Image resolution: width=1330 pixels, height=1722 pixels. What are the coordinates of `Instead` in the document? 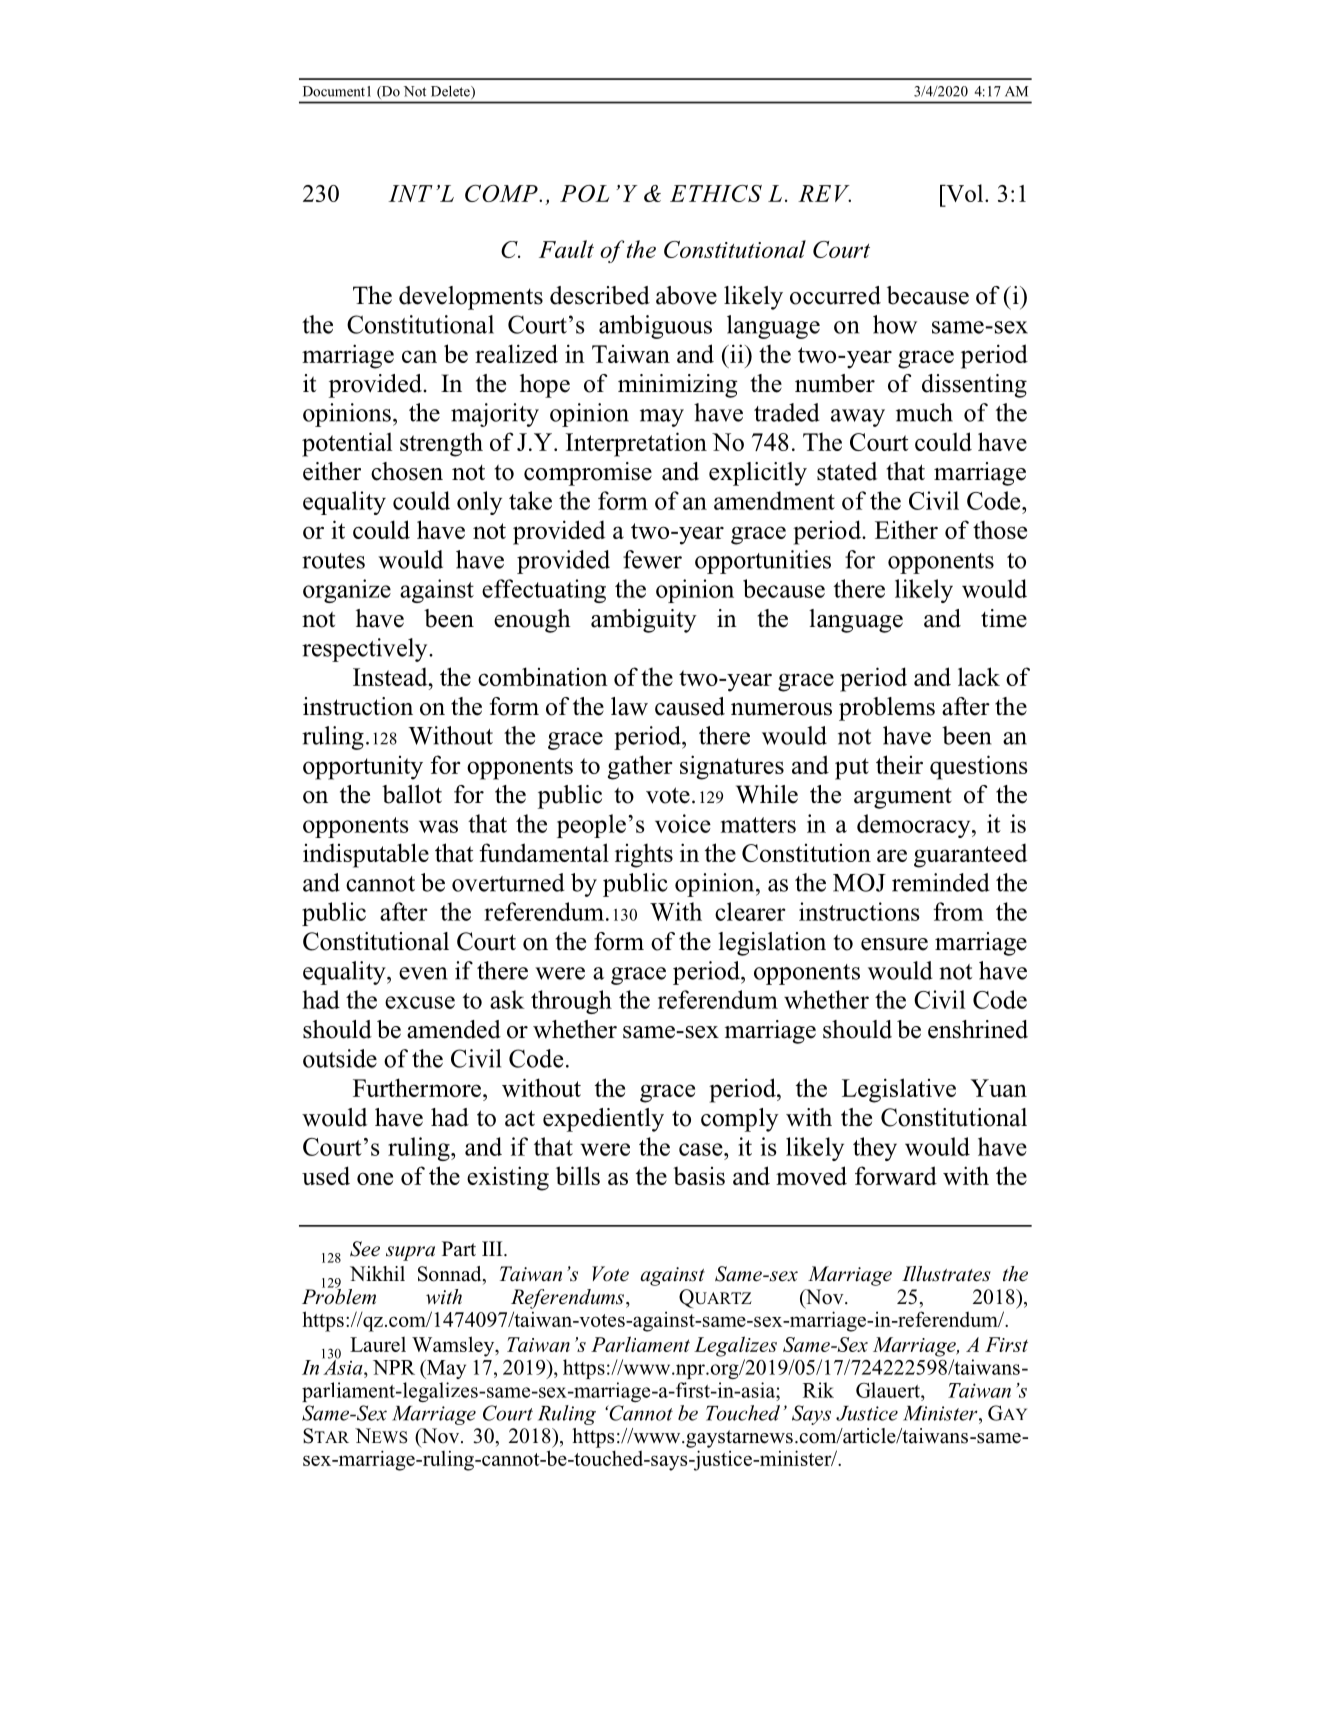 It's located at (391, 676).
